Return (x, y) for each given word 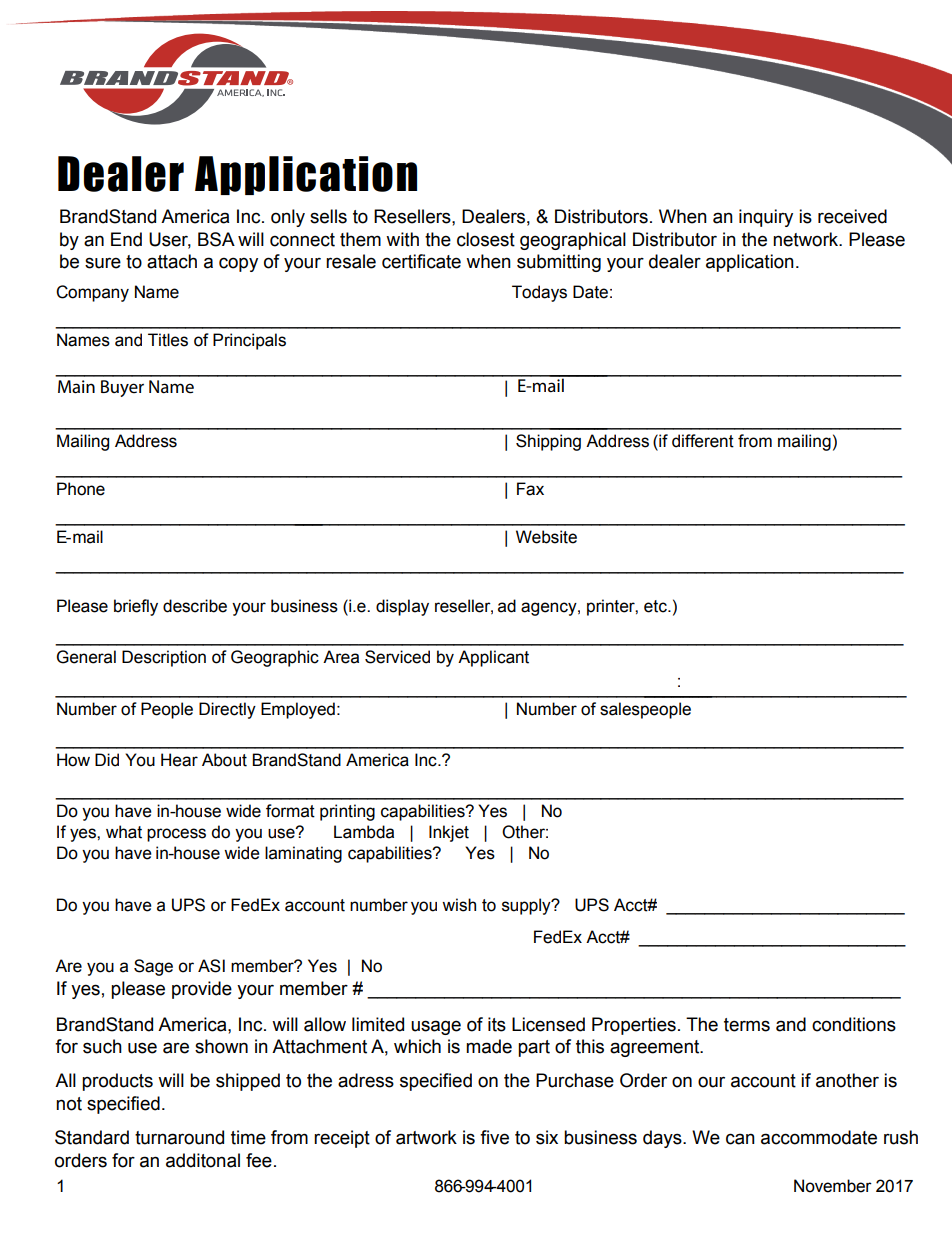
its (497, 1024)
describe (195, 606)
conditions (854, 1024)
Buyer (122, 388)
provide (202, 990)
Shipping (548, 442)
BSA (216, 239)
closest (486, 239)
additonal (203, 1160)
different (703, 441)
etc (656, 606)
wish (459, 905)
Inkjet (449, 833)
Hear (179, 760)
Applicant (493, 658)
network (807, 239)
